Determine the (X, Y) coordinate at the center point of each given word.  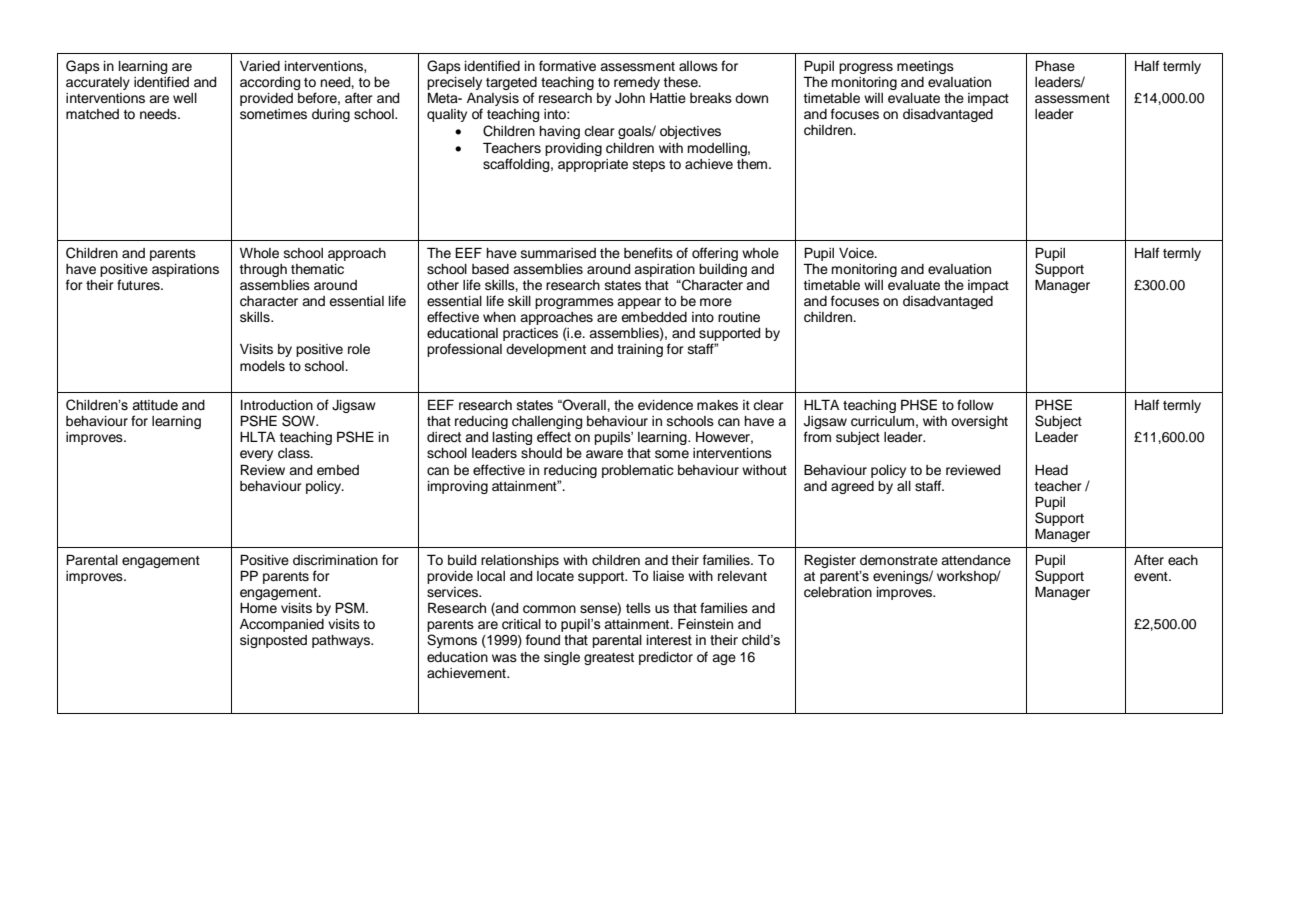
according (270, 83)
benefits (648, 252)
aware (604, 454)
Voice (857, 253)
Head (1051, 470)
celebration (838, 592)
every (256, 455)
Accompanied (282, 625)
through (263, 270)
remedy (637, 83)
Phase (1055, 65)
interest (669, 640)
